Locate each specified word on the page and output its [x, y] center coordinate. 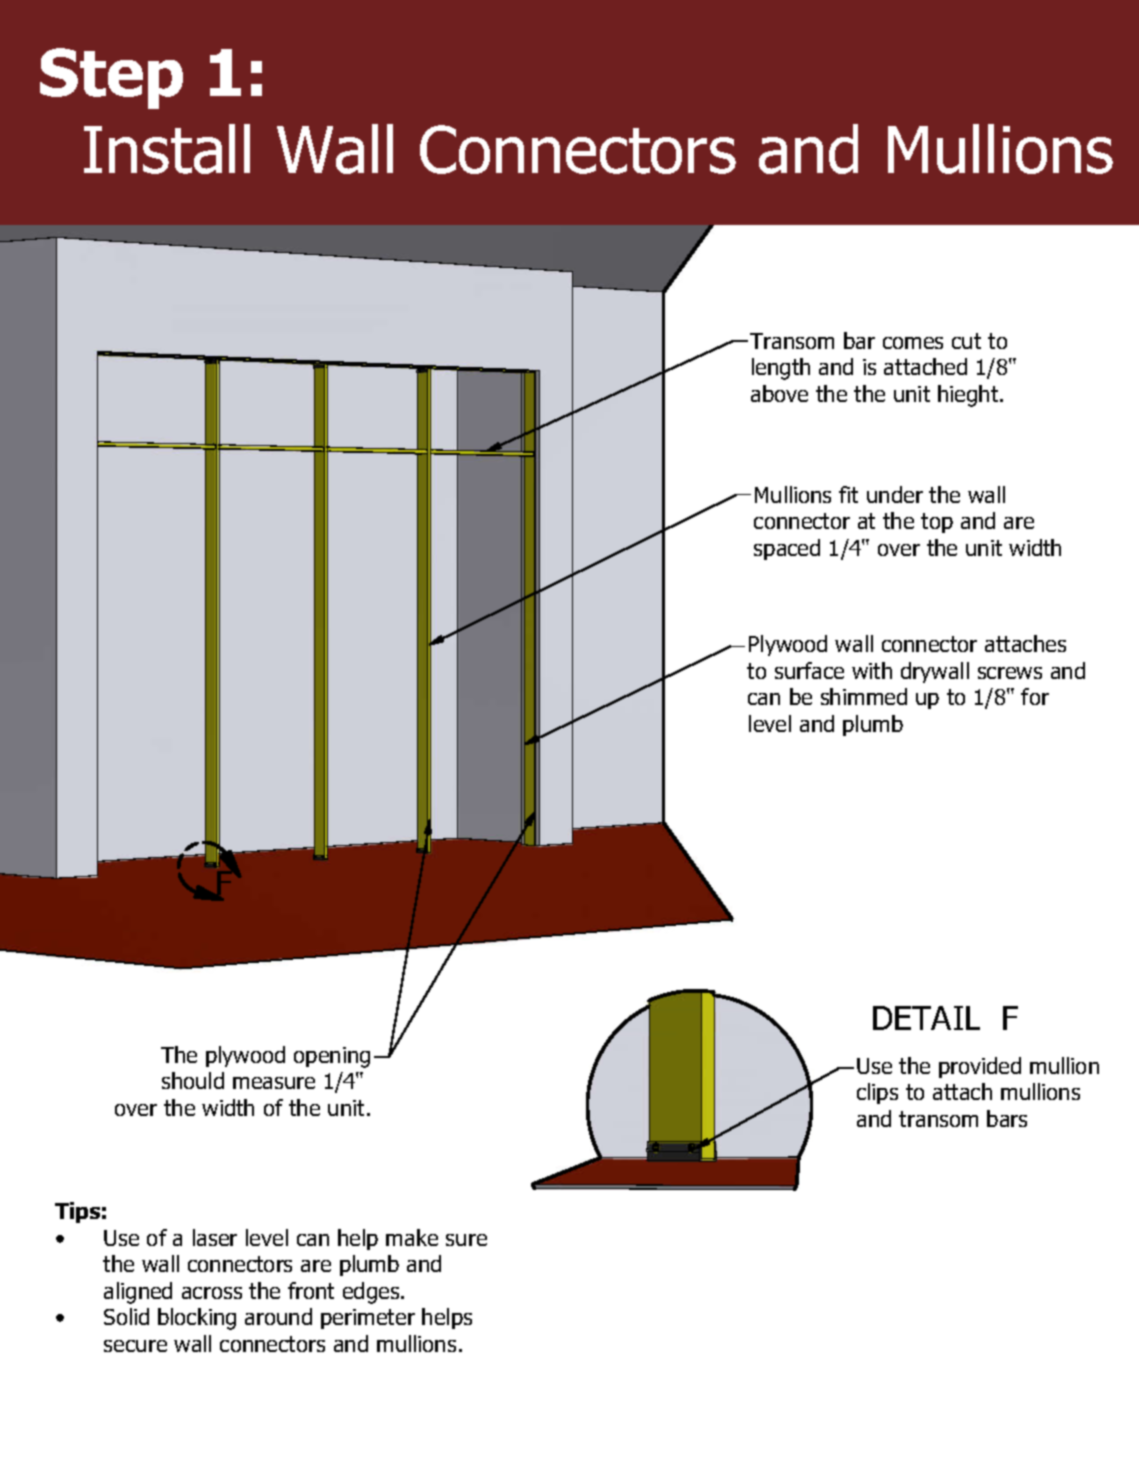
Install [167, 149]
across [212, 1293]
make [412, 1237]
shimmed [864, 696]
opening [332, 1057]
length [781, 369]
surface [809, 670]
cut [966, 341]
